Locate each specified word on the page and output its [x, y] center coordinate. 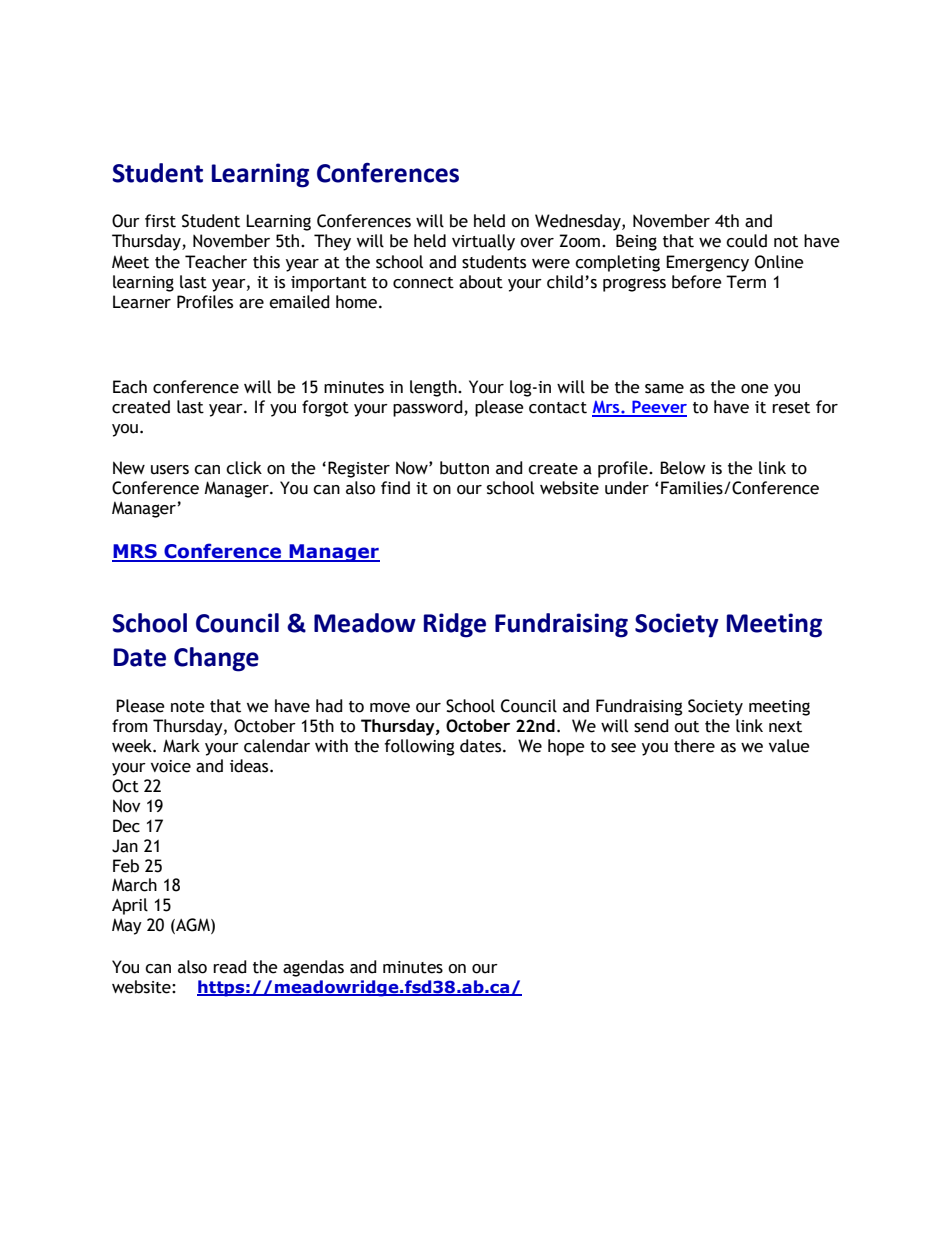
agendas [313, 968]
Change [216, 659]
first [160, 221]
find [395, 488]
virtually [483, 242]
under [627, 488]
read [230, 967]
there [694, 746]
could [746, 241]
